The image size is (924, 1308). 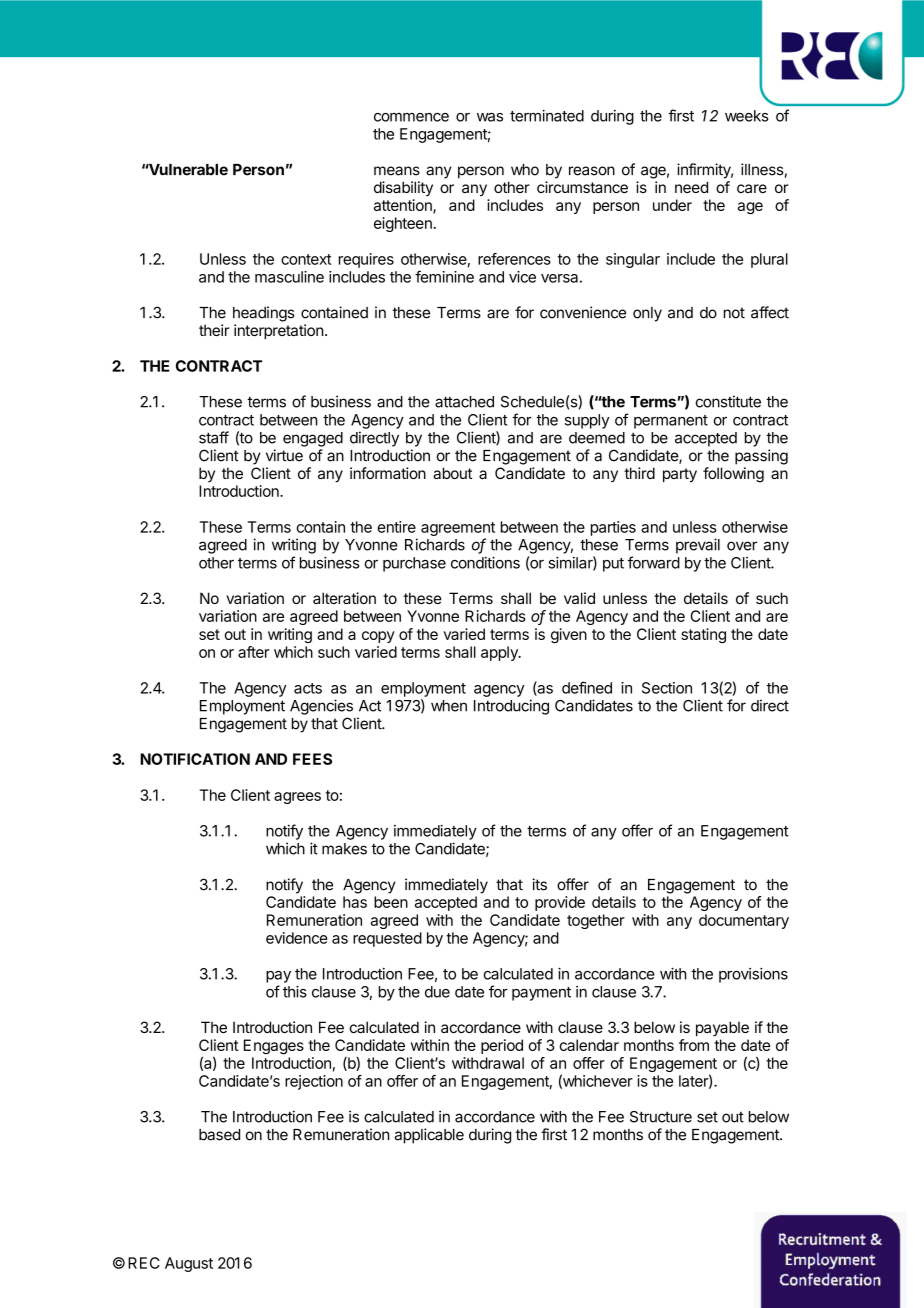 I want to click on Engages, so click(x=274, y=1046).
